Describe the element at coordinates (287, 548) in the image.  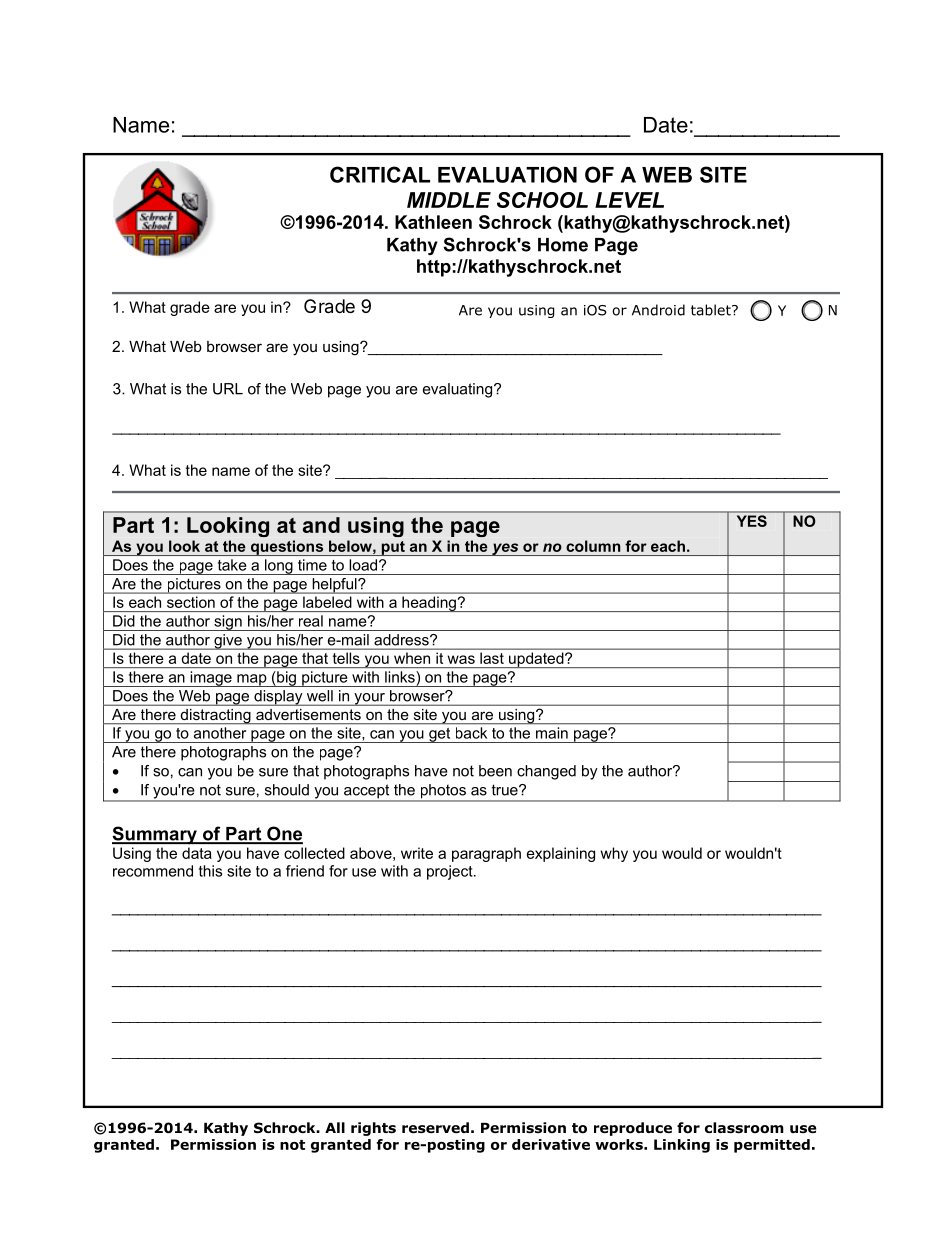
I see `questions` at that location.
